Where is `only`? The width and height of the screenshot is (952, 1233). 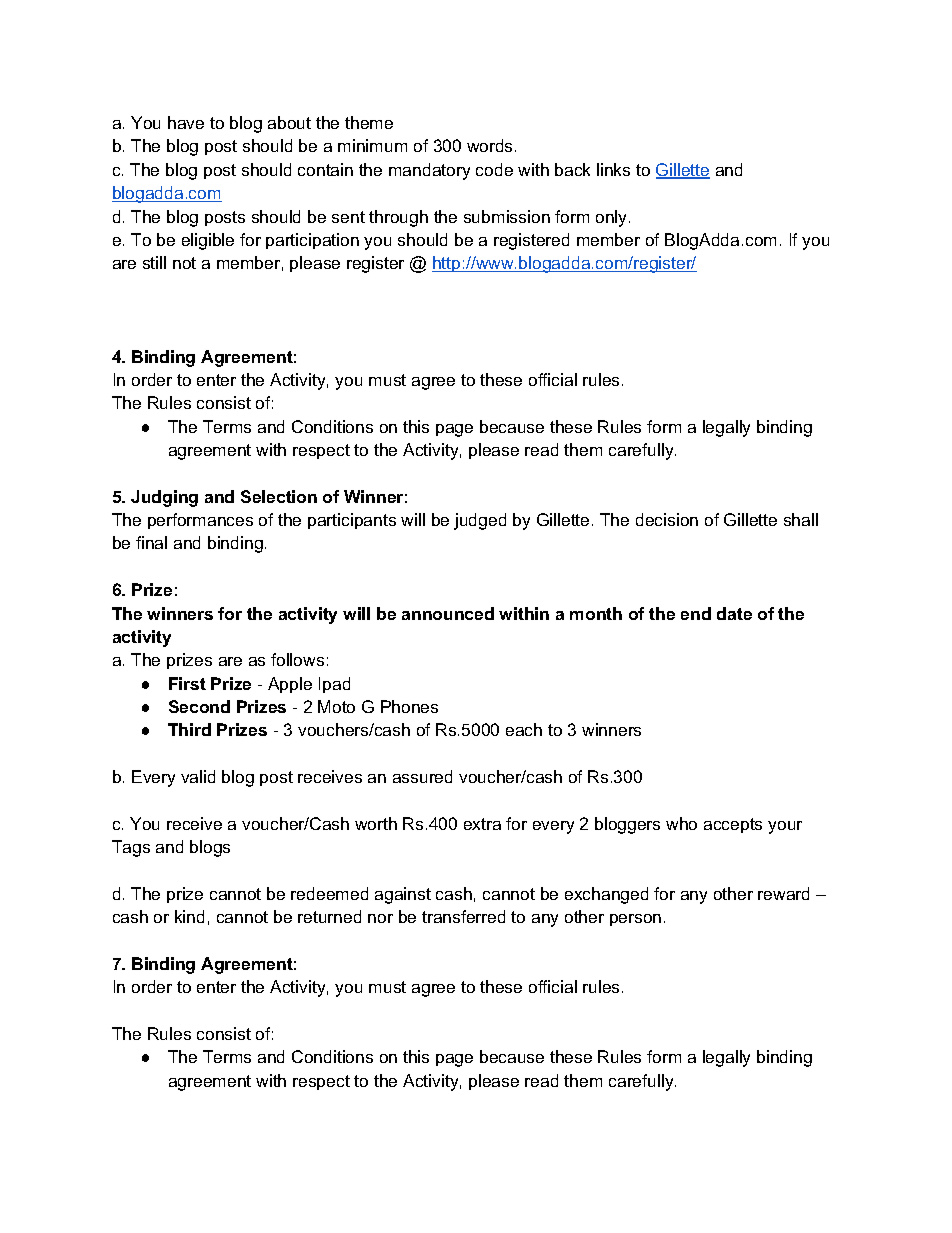 only is located at coordinates (613, 218).
